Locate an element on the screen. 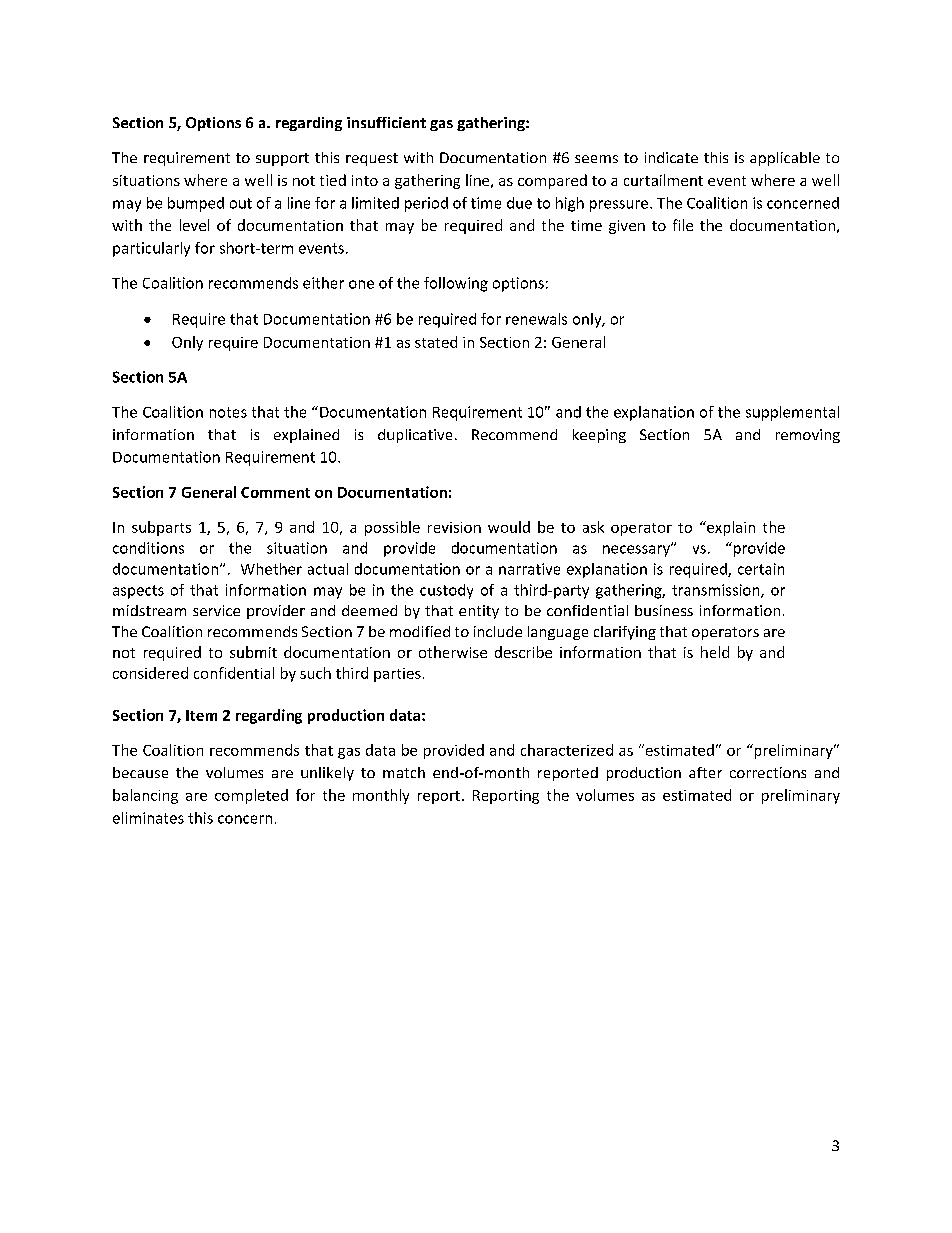 The width and height of the screenshot is (952, 1233). duplicative is located at coordinates (415, 436).
